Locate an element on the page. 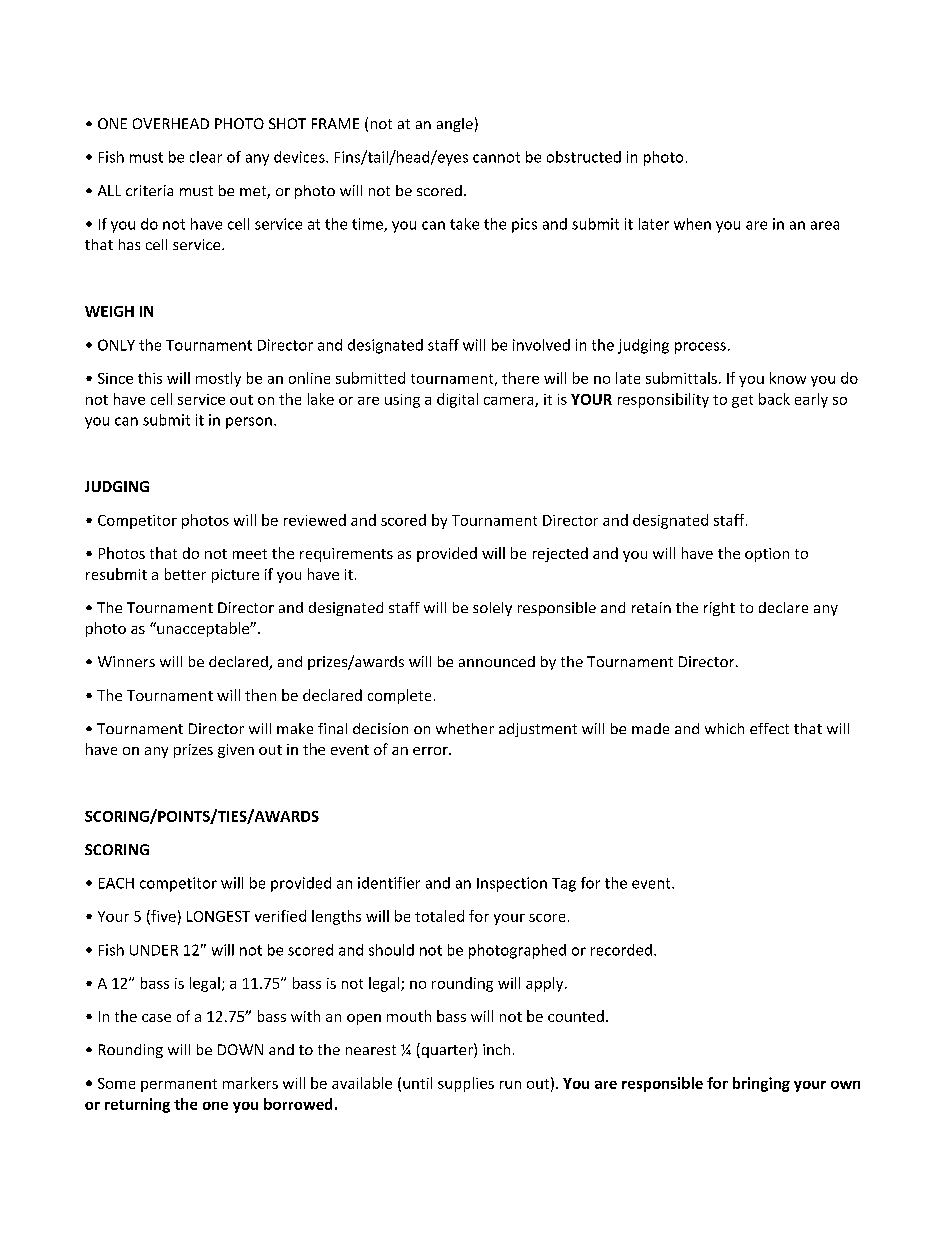 This image has width=952, height=1233. unacceptable is located at coordinates (203, 629).
